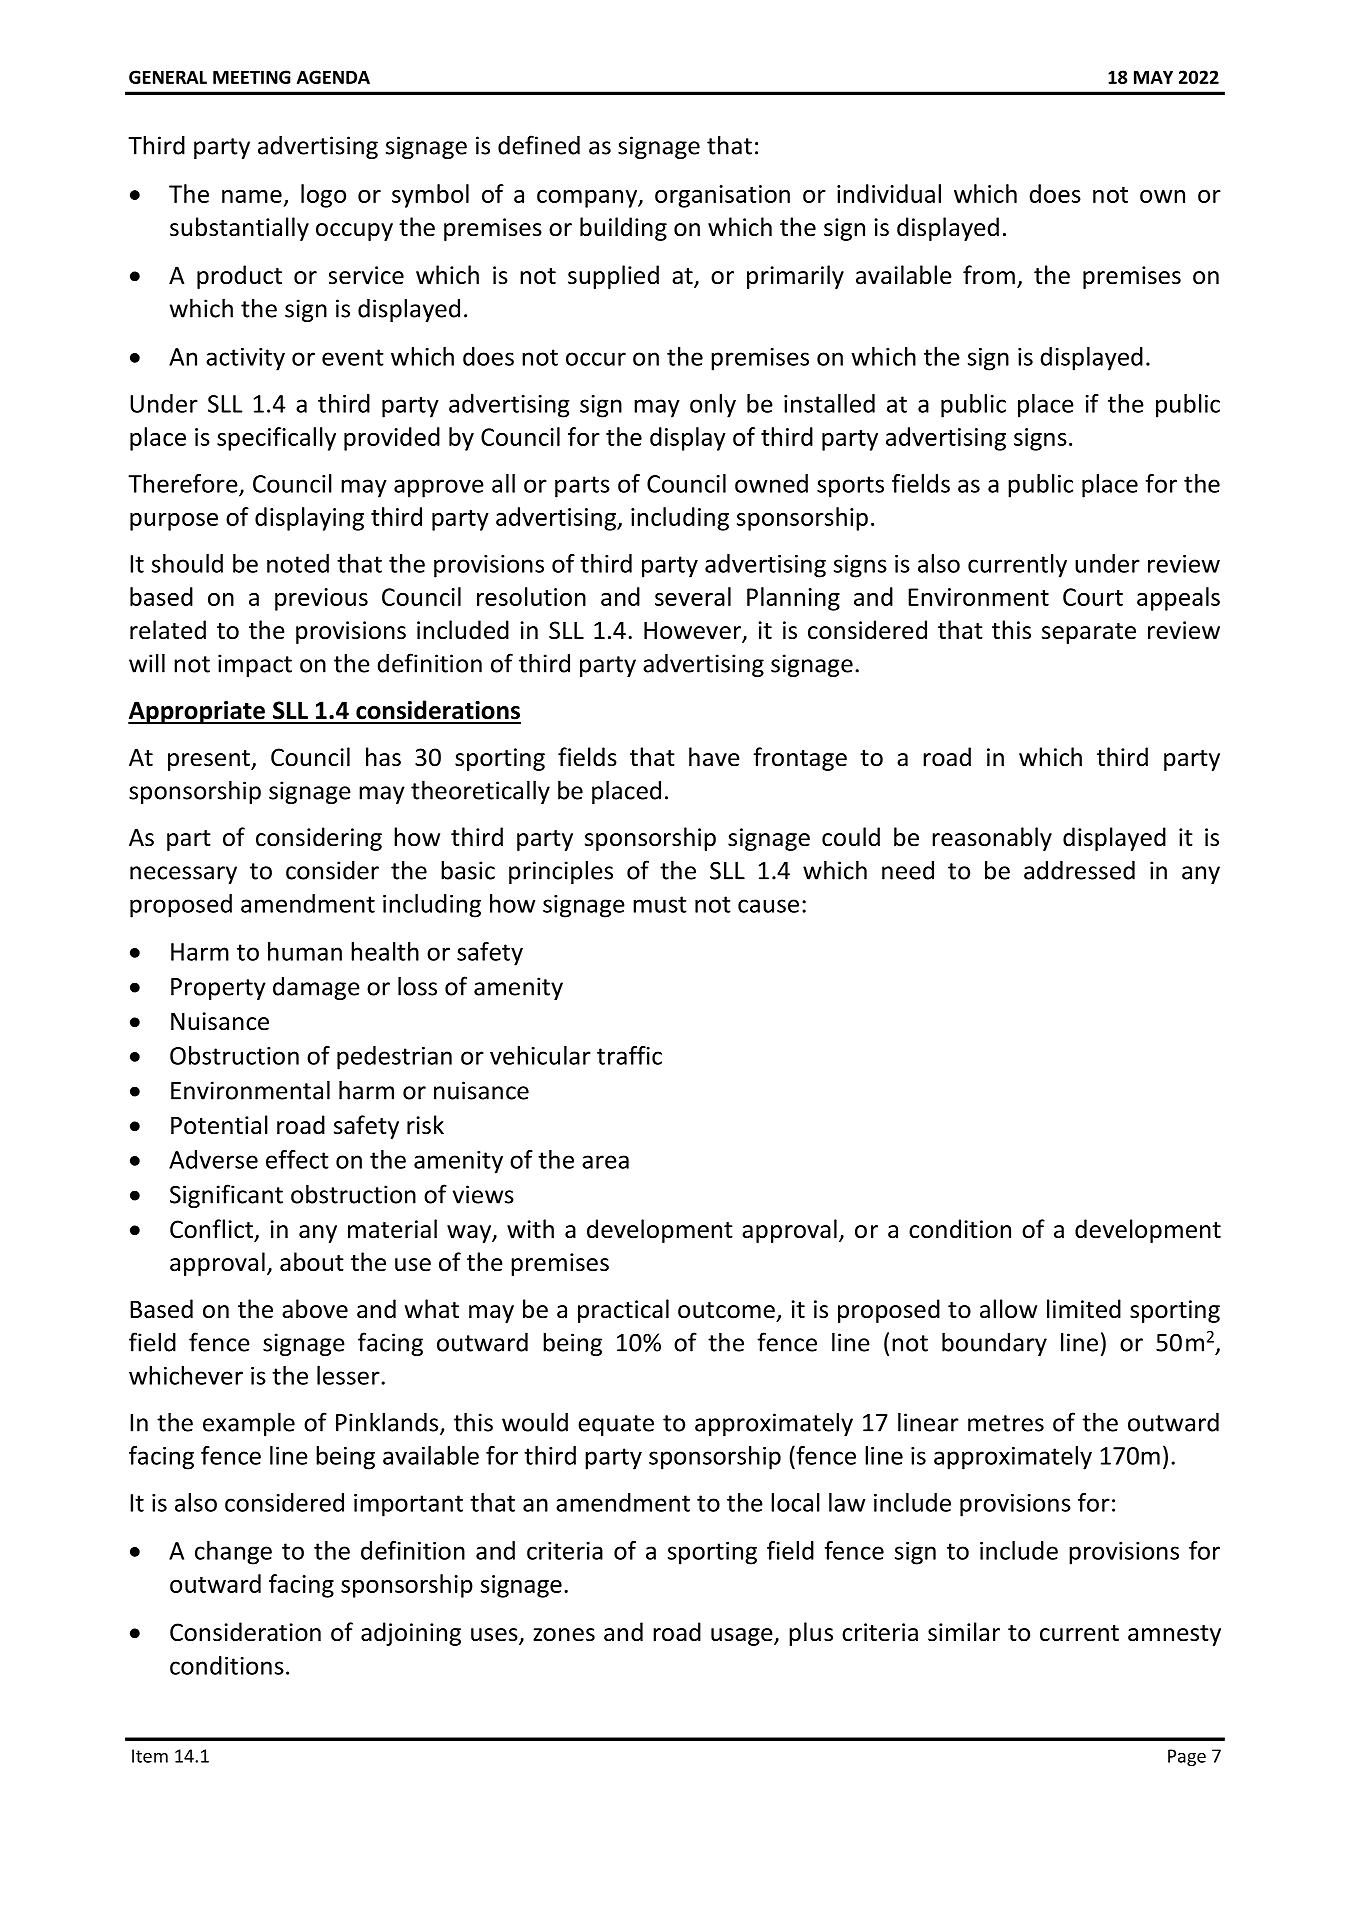 This screenshot has height=1909, width=1350. I want to click on practical, so click(623, 1311).
